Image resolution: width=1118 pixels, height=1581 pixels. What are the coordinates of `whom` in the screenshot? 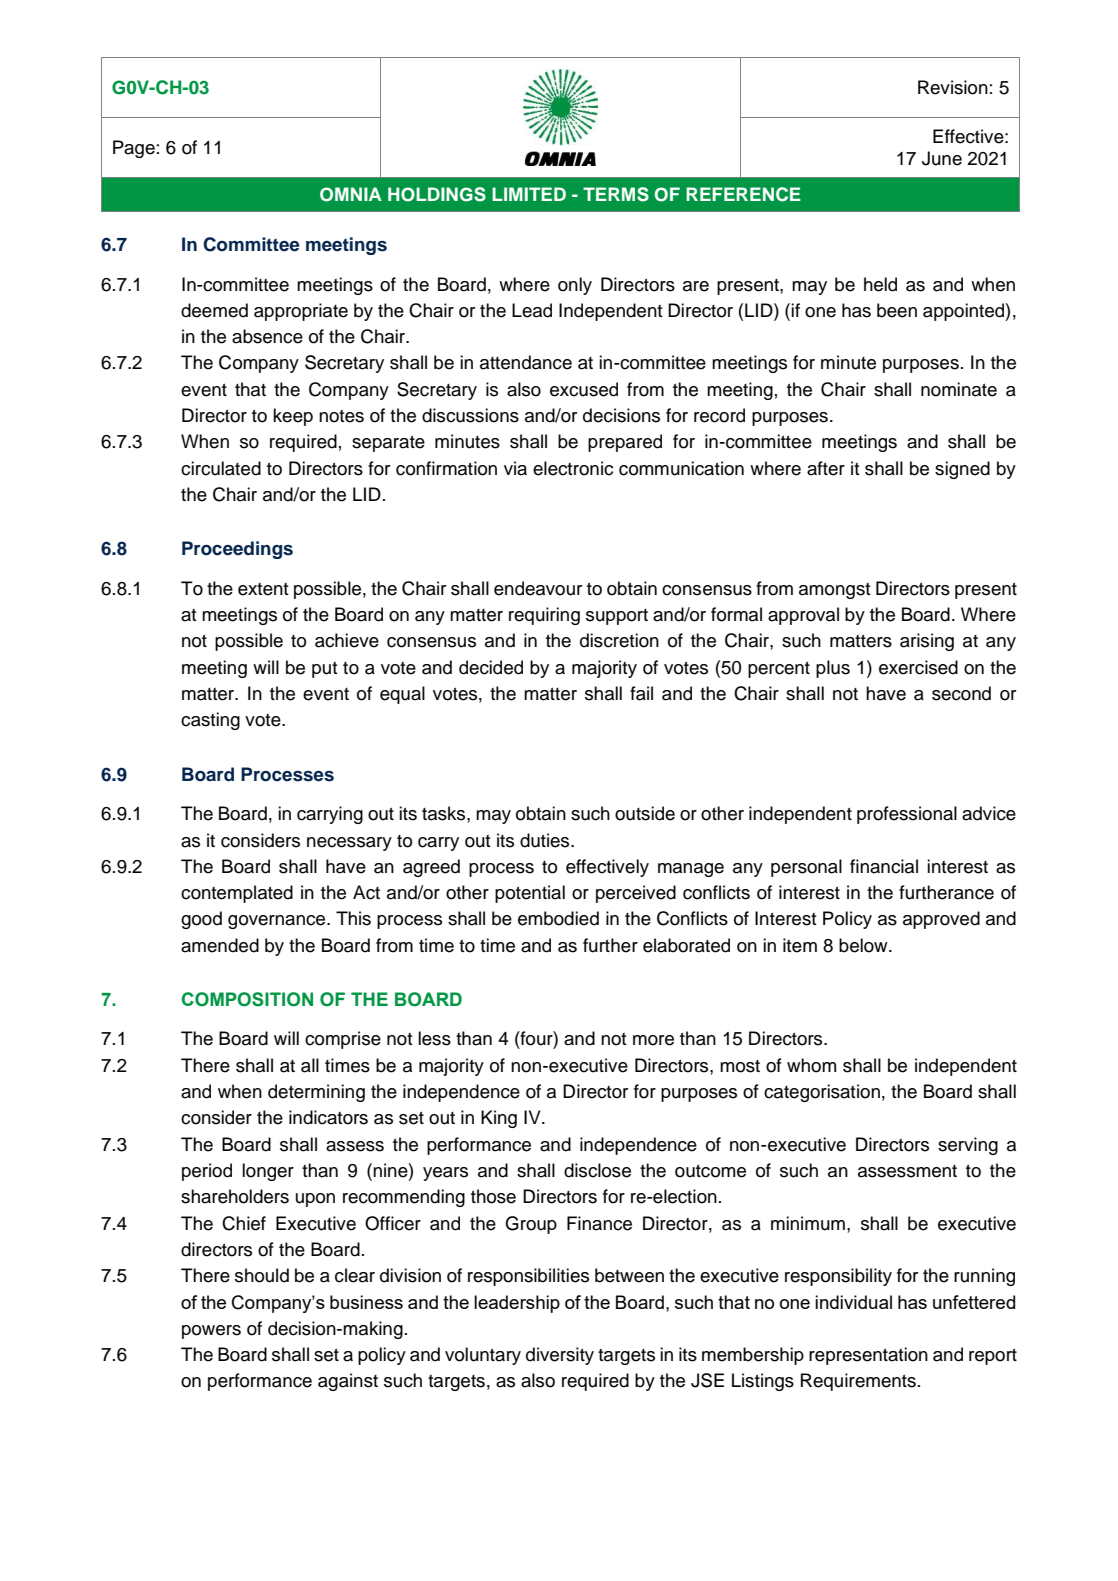 It's located at (811, 1065).
